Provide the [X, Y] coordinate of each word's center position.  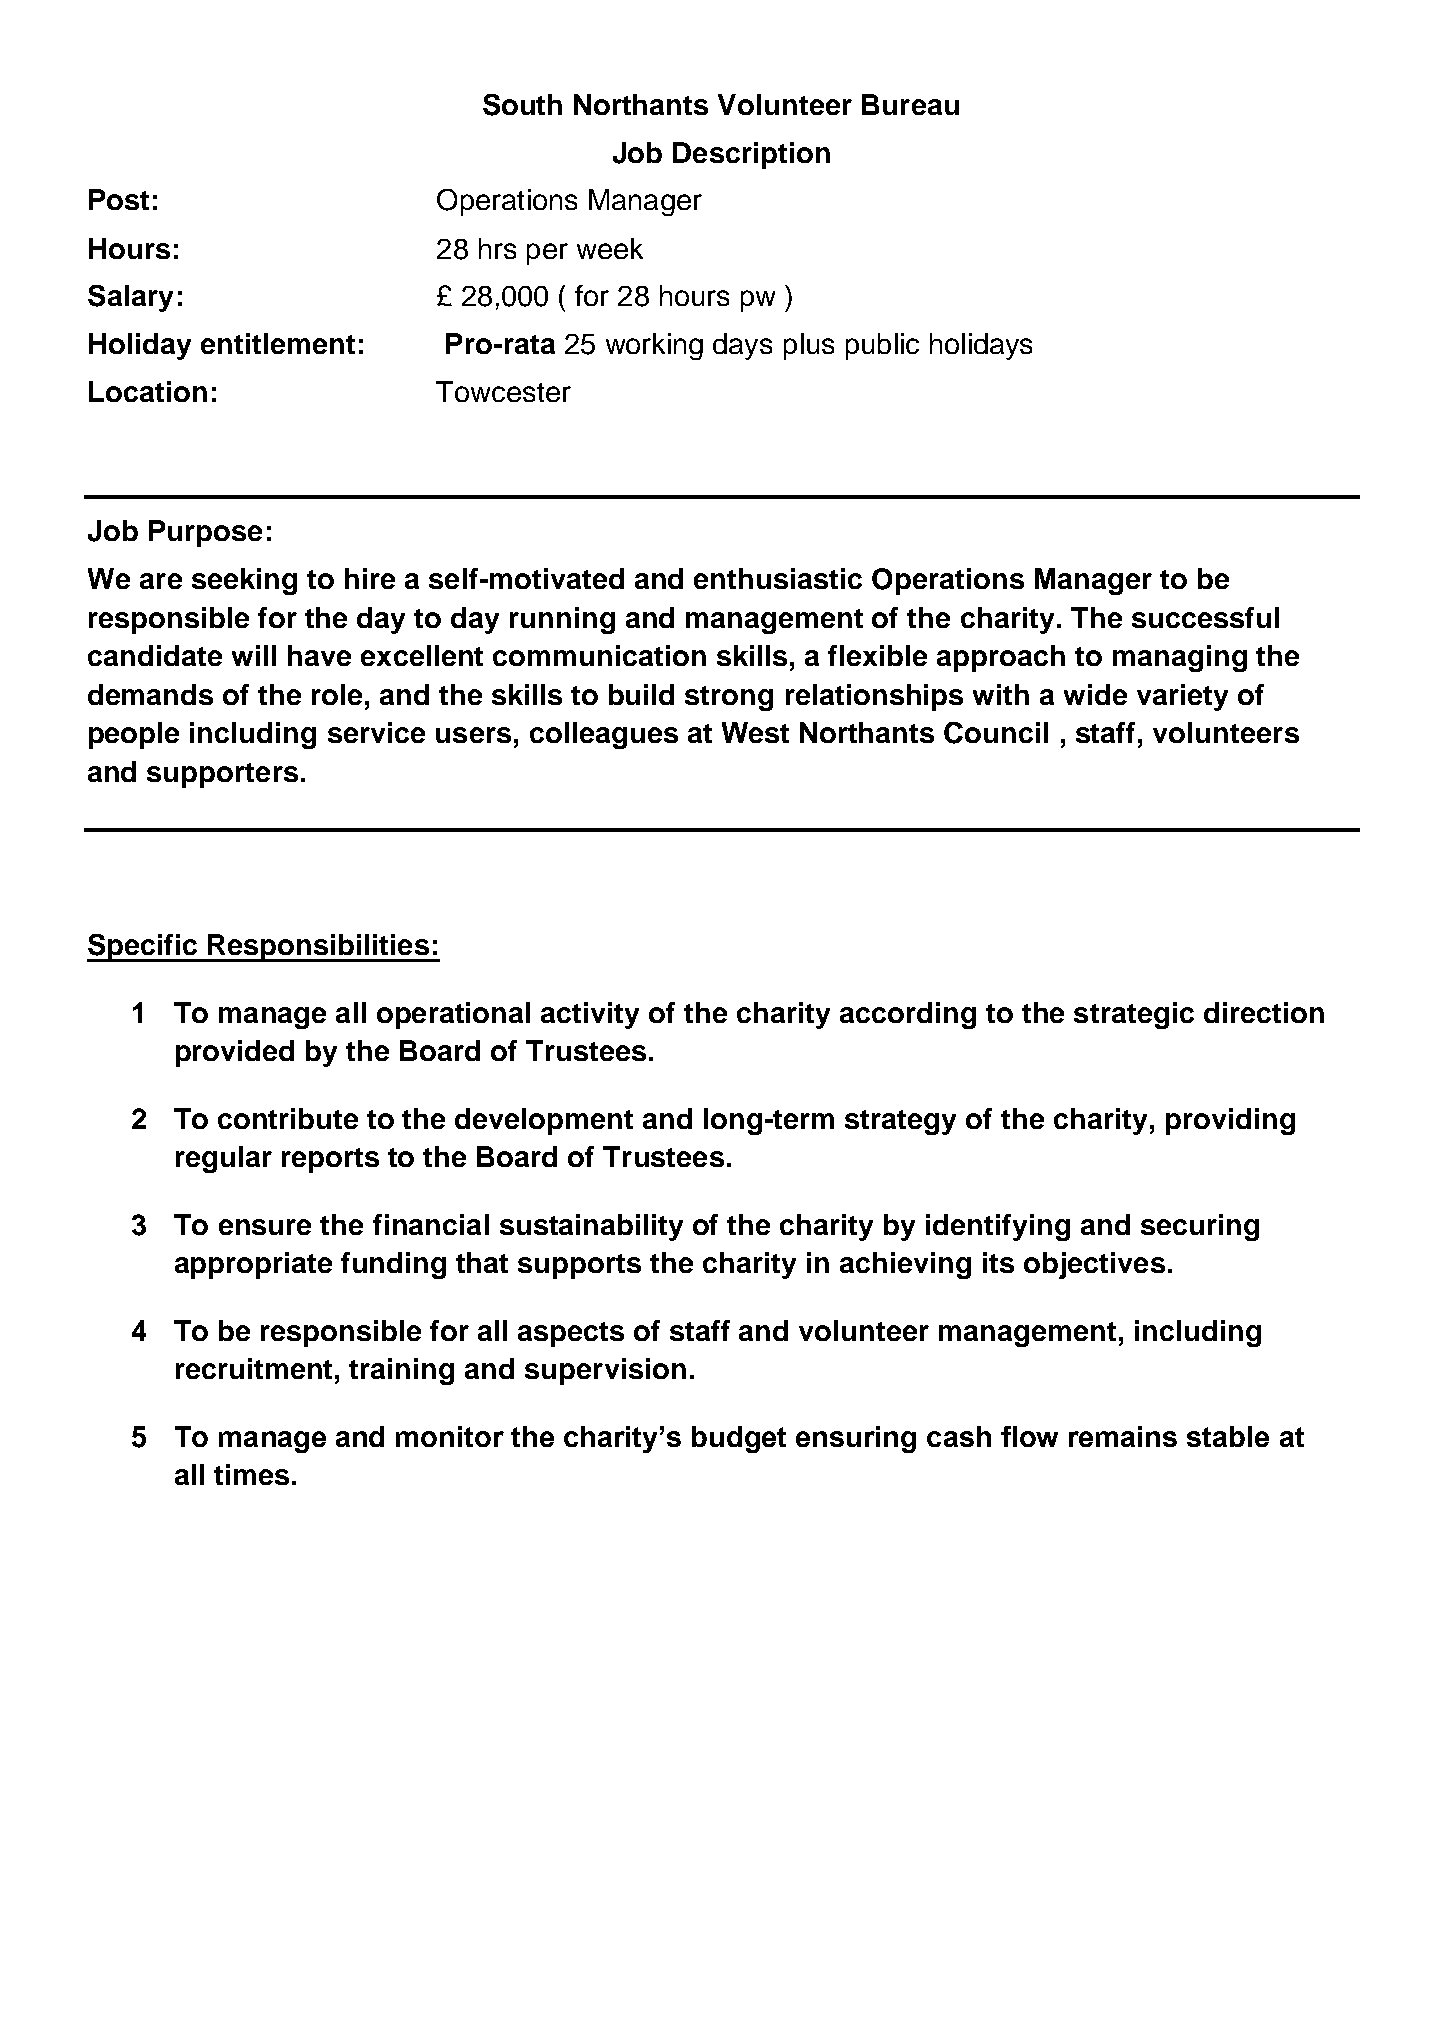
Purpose [205, 533]
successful [1205, 617]
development [544, 1121]
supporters [222, 775]
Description [751, 155]
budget [739, 1439]
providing [1230, 1121]
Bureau [910, 104]
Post [119, 199]
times [251, 1474]
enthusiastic [778, 578]
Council [996, 733]
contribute [288, 1118]
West [755, 732]
